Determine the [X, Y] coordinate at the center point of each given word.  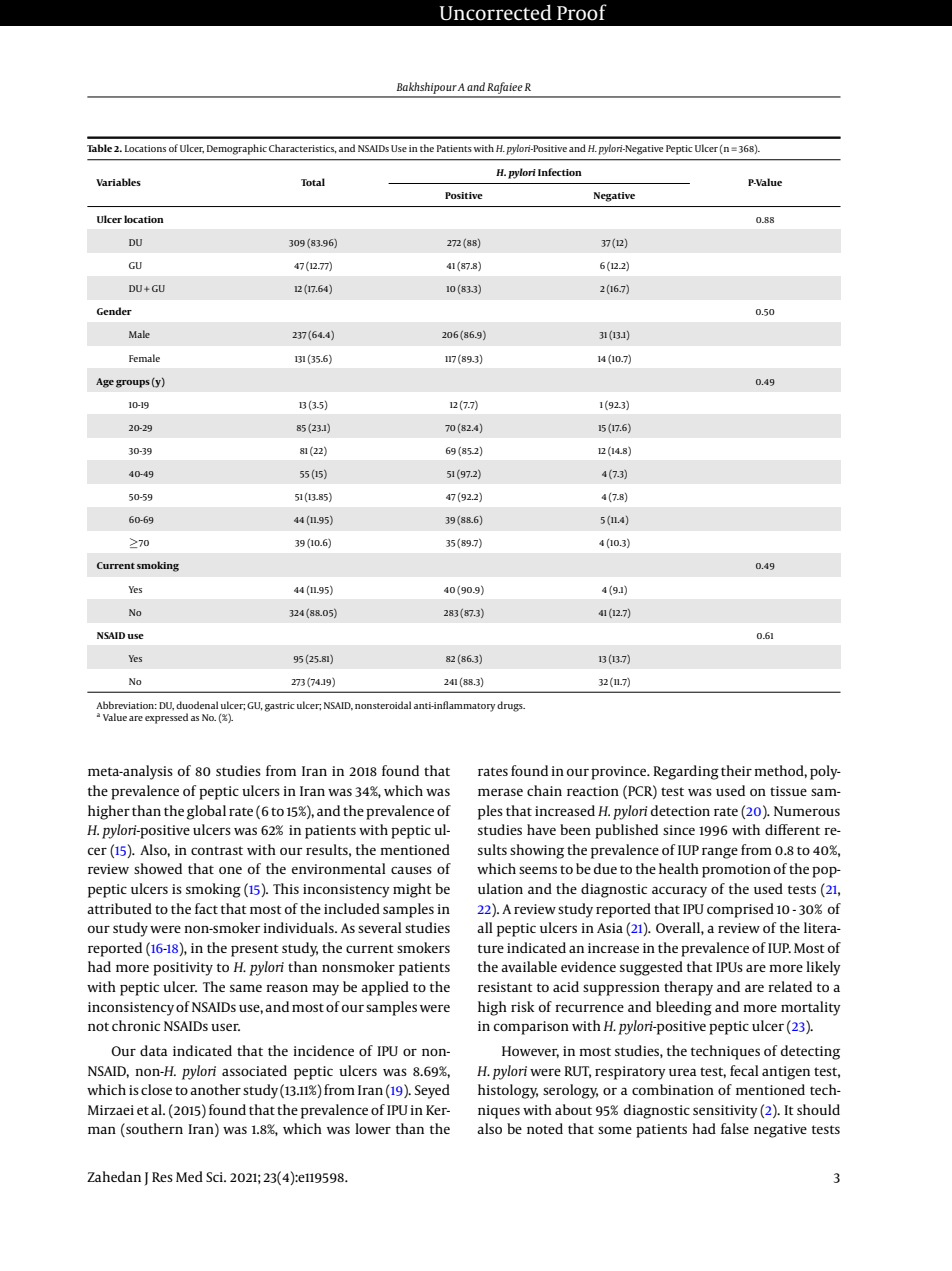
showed [158, 868]
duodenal [197, 705]
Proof [582, 12]
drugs [511, 706]
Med [189, 1176]
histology [508, 1091]
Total [313, 182]
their [736, 770]
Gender [114, 311]
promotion [736, 871]
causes [411, 870]
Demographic [237, 149]
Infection [560, 172]
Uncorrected [495, 12]
